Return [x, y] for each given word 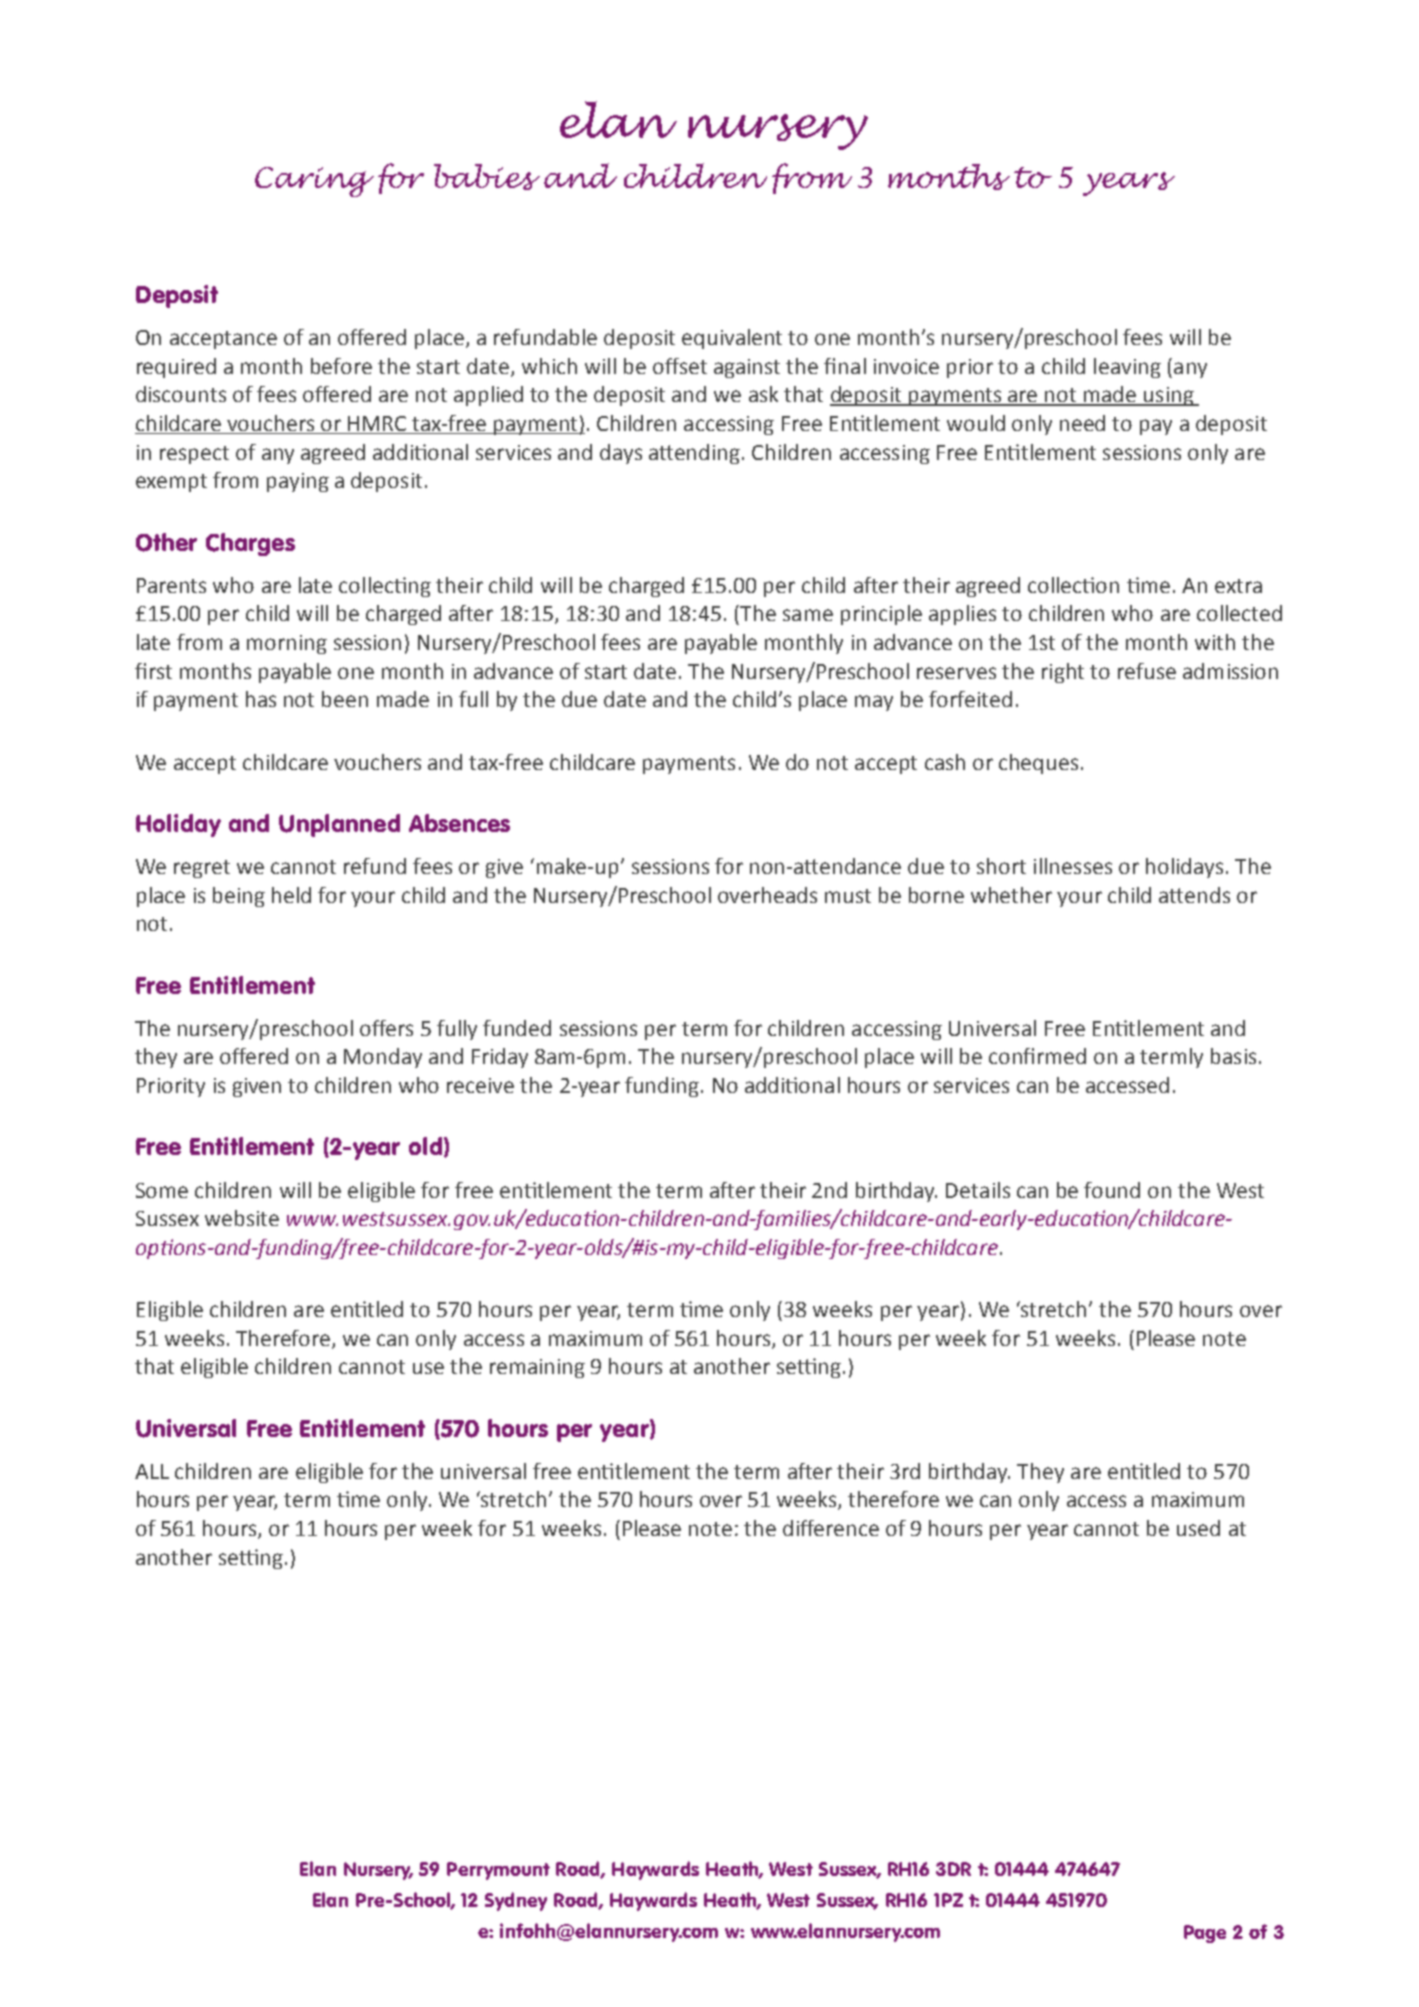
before [341, 366]
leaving [1127, 368]
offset [680, 366]
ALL [152, 1471]
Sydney [516, 1901]
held [291, 895]
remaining [537, 1368]
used [1198, 1528]
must [848, 896]
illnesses [1073, 866]
